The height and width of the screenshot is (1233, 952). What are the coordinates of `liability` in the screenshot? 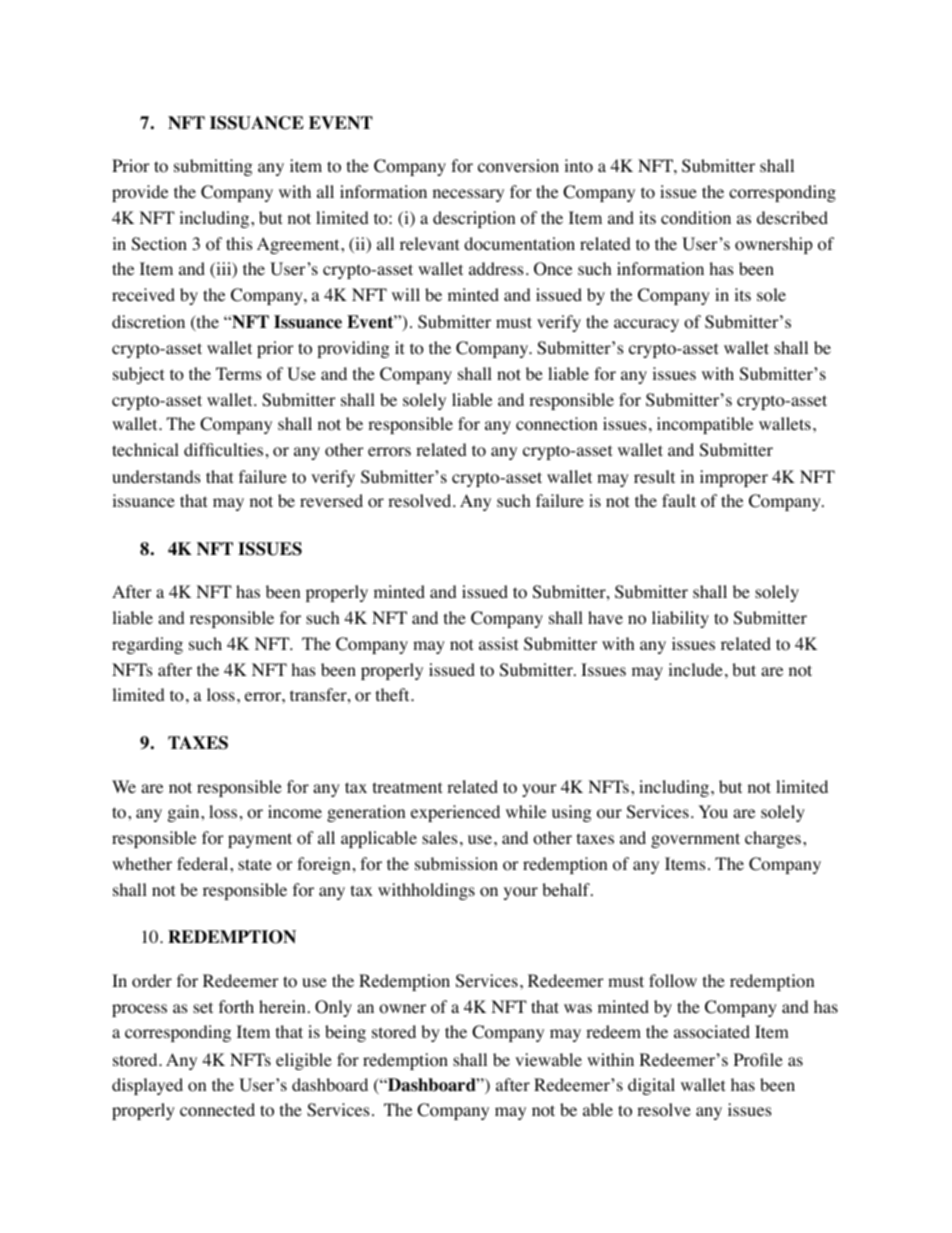 It's located at (680, 619).
